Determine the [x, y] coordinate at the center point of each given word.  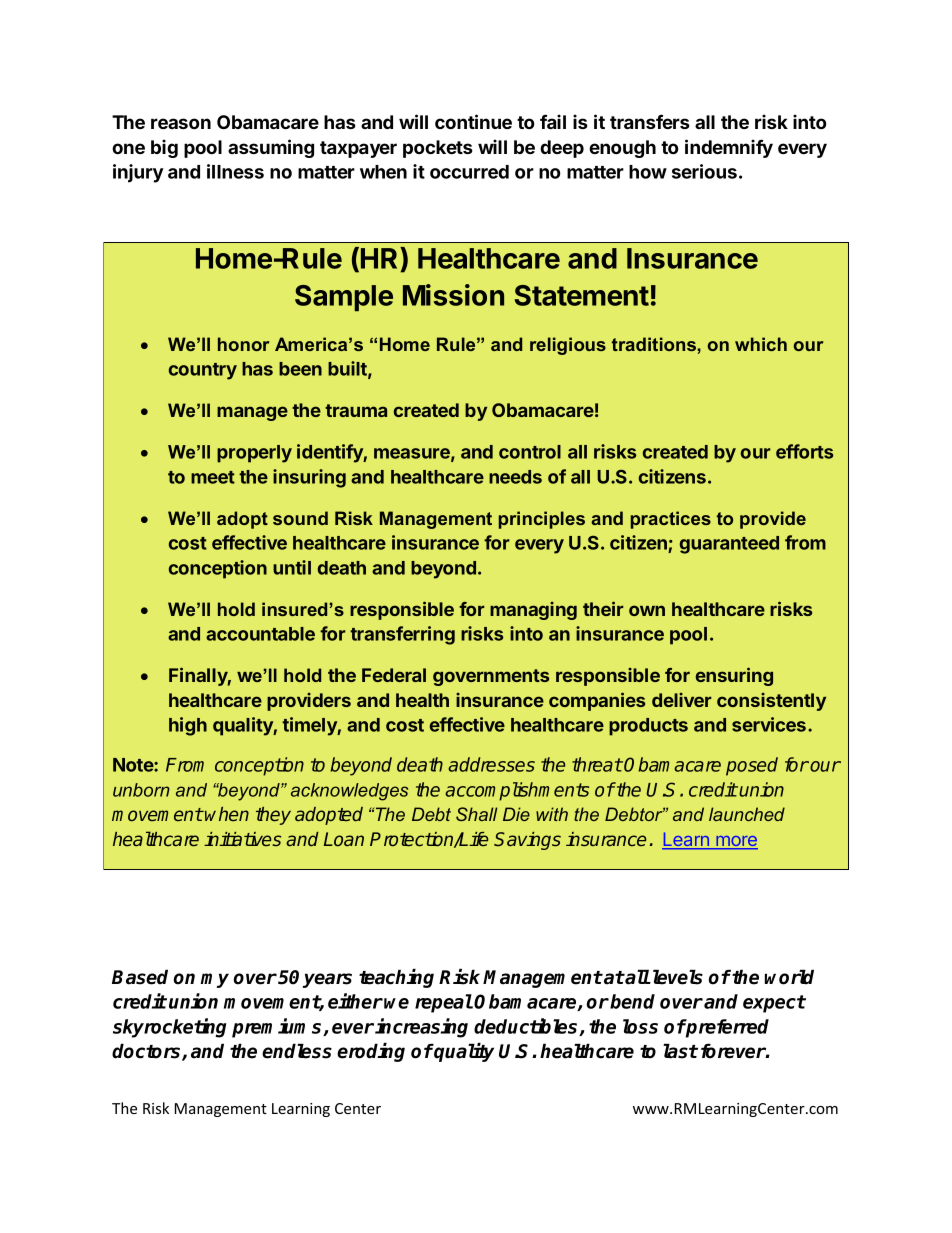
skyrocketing [170, 1028]
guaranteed [729, 545]
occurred [469, 172]
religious [568, 346]
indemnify [729, 148]
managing [533, 611]
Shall [477, 814]
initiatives [242, 839]
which [761, 344]
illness [235, 171]
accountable [260, 634]
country [203, 371]
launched [747, 814]
